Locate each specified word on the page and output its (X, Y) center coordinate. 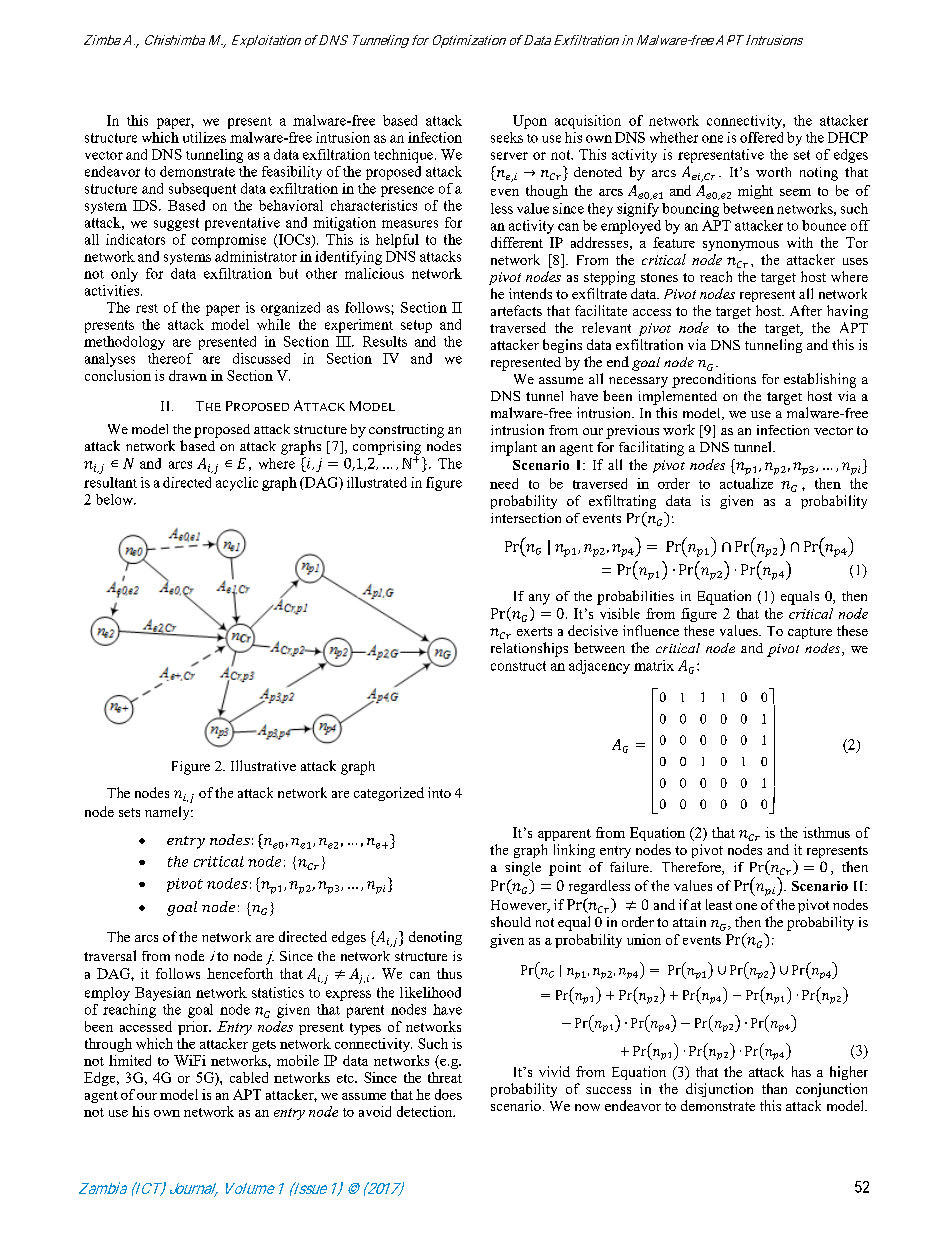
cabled (249, 1077)
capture (810, 633)
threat (445, 1077)
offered (761, 137)
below (116, 499)
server (509, 156)
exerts (534, 631)
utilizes (204, 137)
